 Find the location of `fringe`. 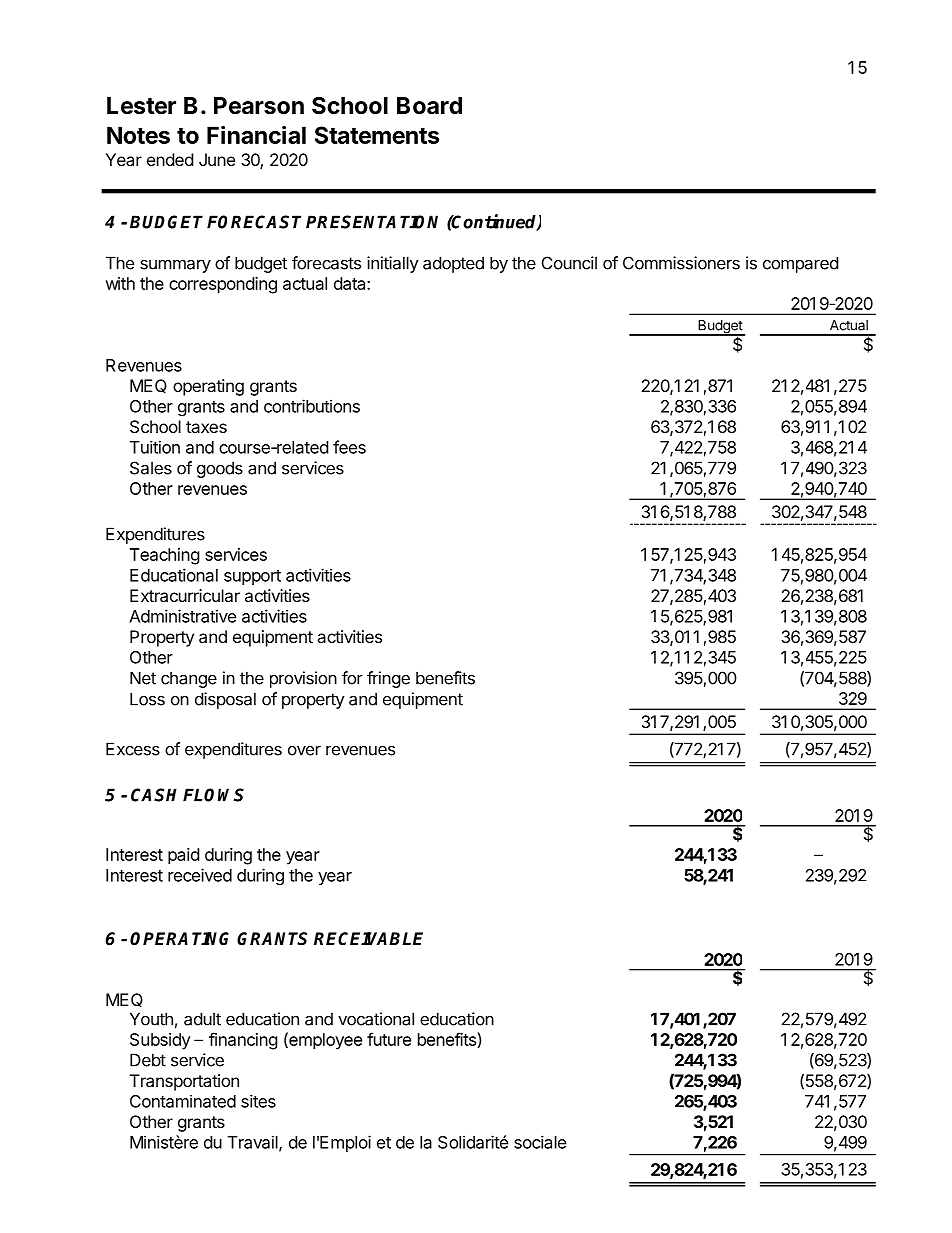

fringe is located at coordinates (388, 679).
